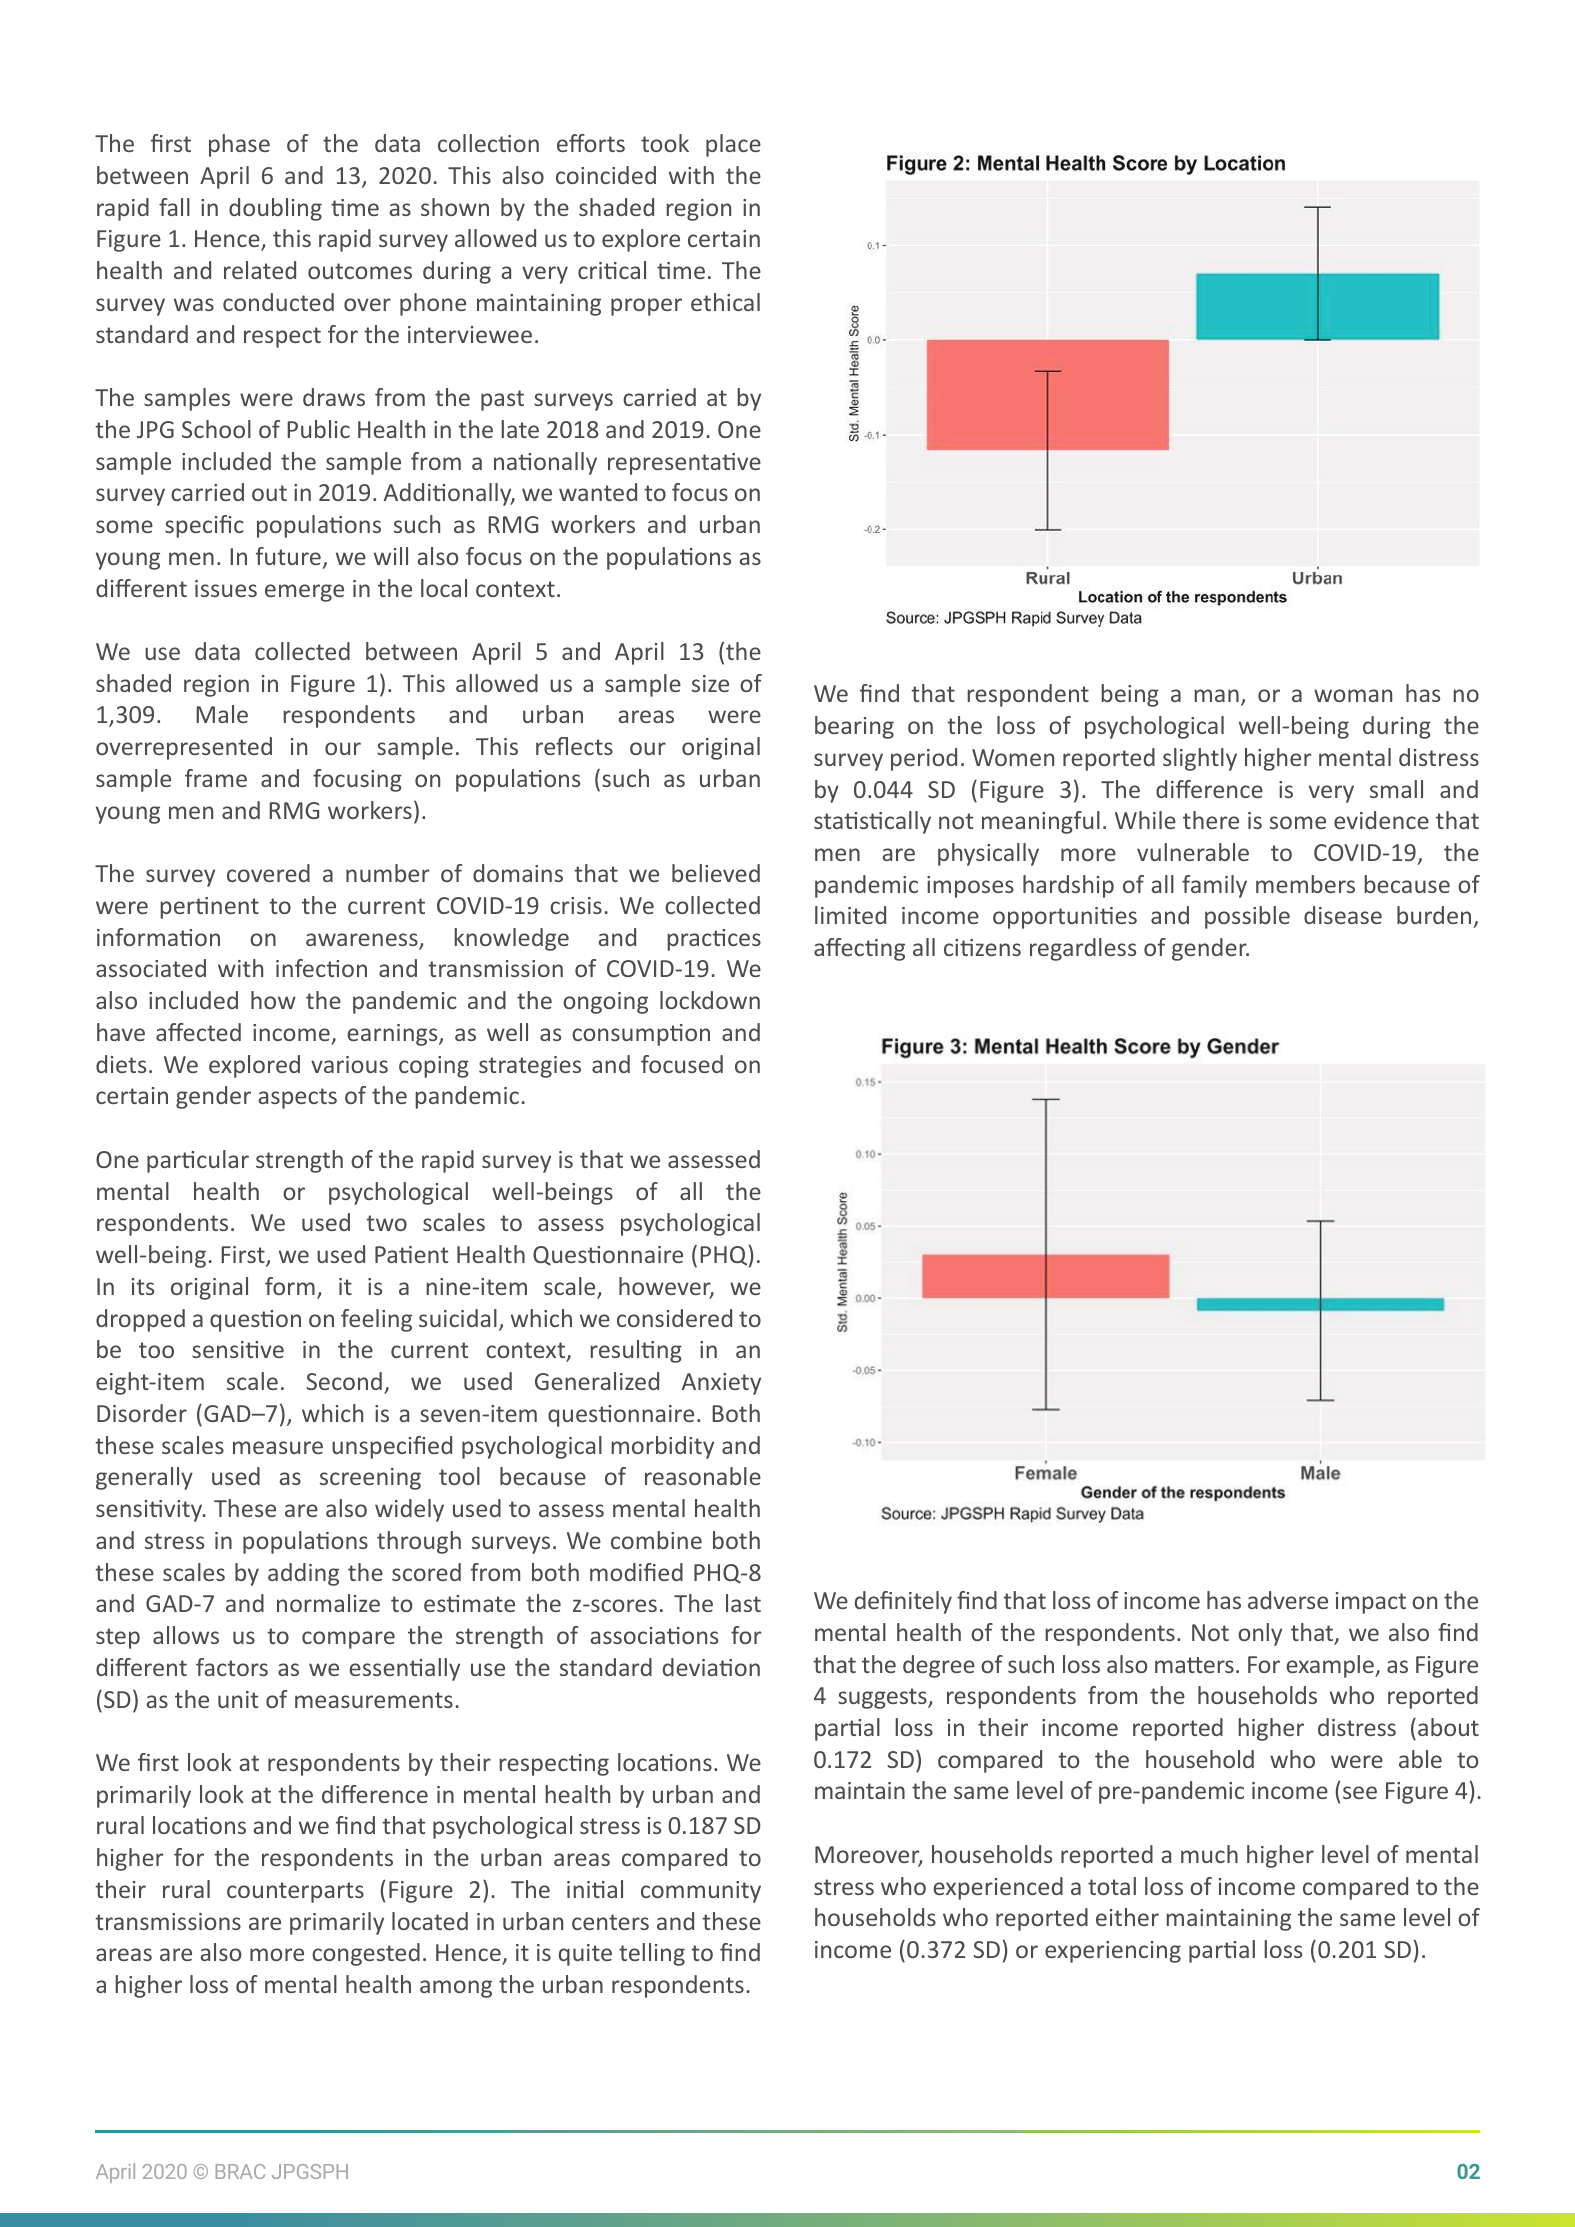 This image has width=1575, height=2227. I want to click on telling, so click(652, 1954).
